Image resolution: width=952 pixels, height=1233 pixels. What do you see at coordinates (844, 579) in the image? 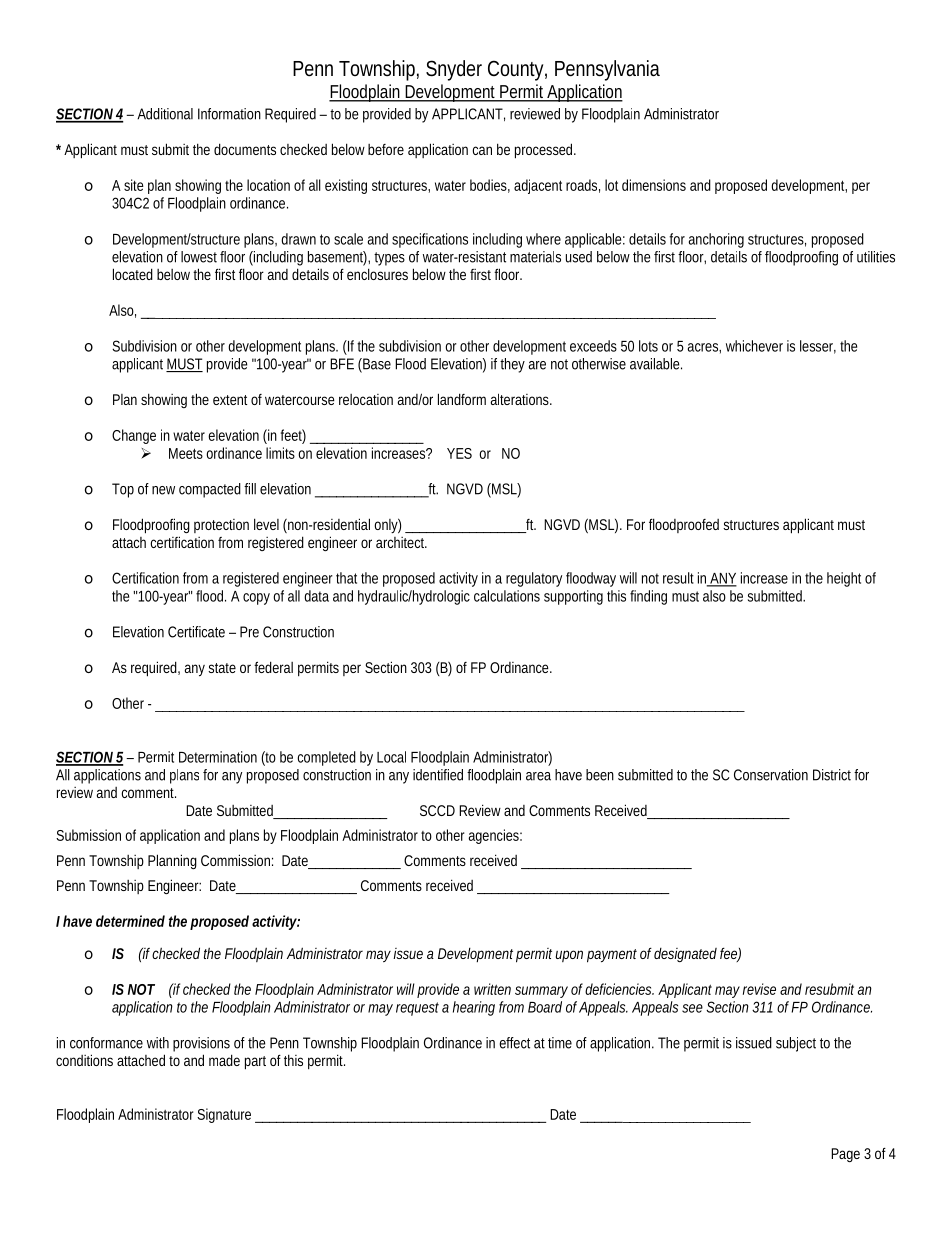
I see `height` at bounding box center [844, 579].
